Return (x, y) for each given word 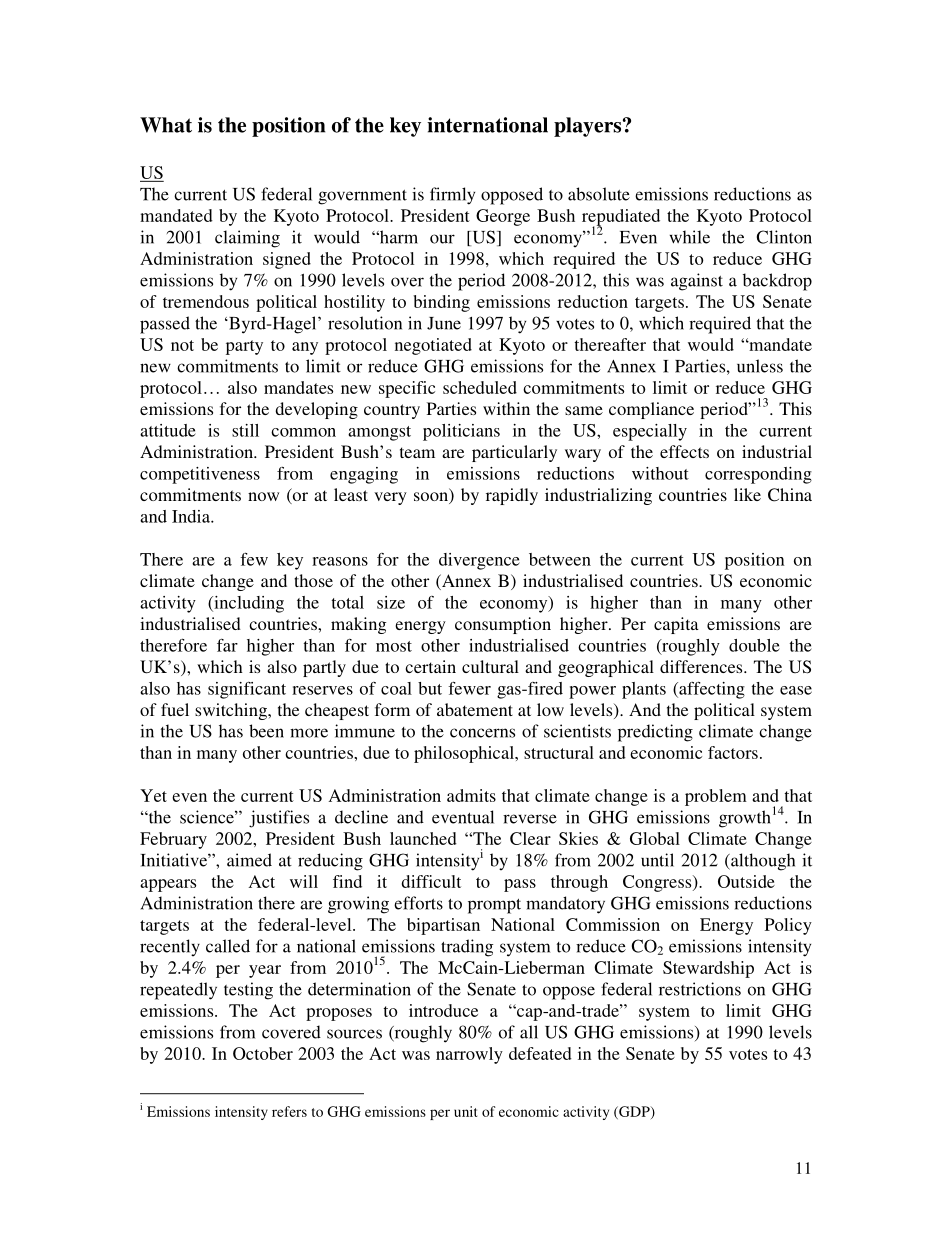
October (263, 1053)
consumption (503, 625)
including (248, 604)
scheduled (480, 387)
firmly (452, 196)
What (166, 125)
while (690, 237)
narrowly (469, 1055)
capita (676, 625)
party (244, 347)
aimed (249, 860)
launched (423, 838)
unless (760, 366)
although (762, 862)
